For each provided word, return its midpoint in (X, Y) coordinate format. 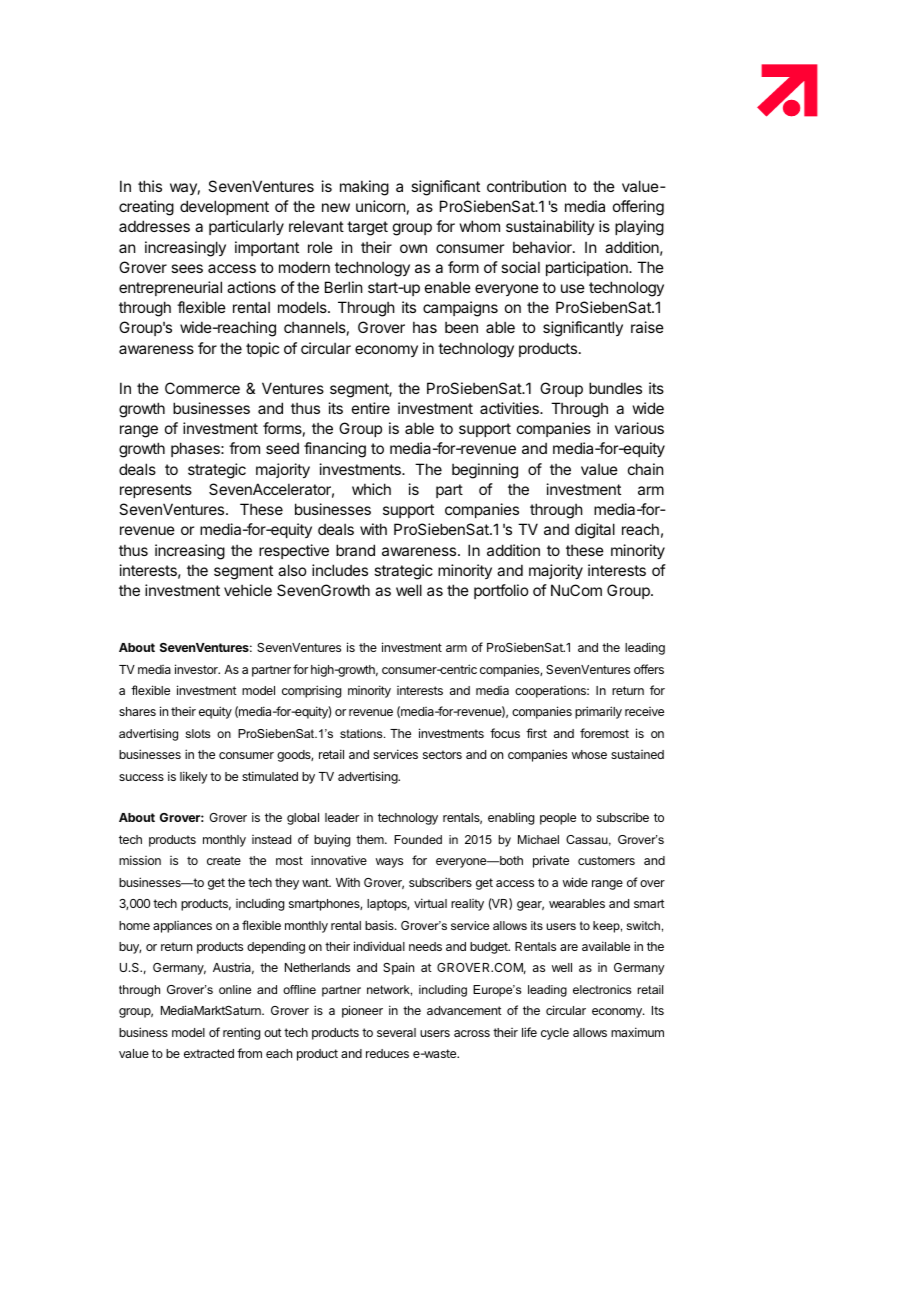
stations (362, 733)
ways (389, 863)
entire (371, 408)
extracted (209, 1053)
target (367, 228)
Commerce (202, 388)
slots (197, 733)
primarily (598, 712)
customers (606, 860)
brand (355, 550)
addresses (154, 226)
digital (595, 531)
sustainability (550, 227)
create (224, 860)
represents (156, 491)
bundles (615, 388)
